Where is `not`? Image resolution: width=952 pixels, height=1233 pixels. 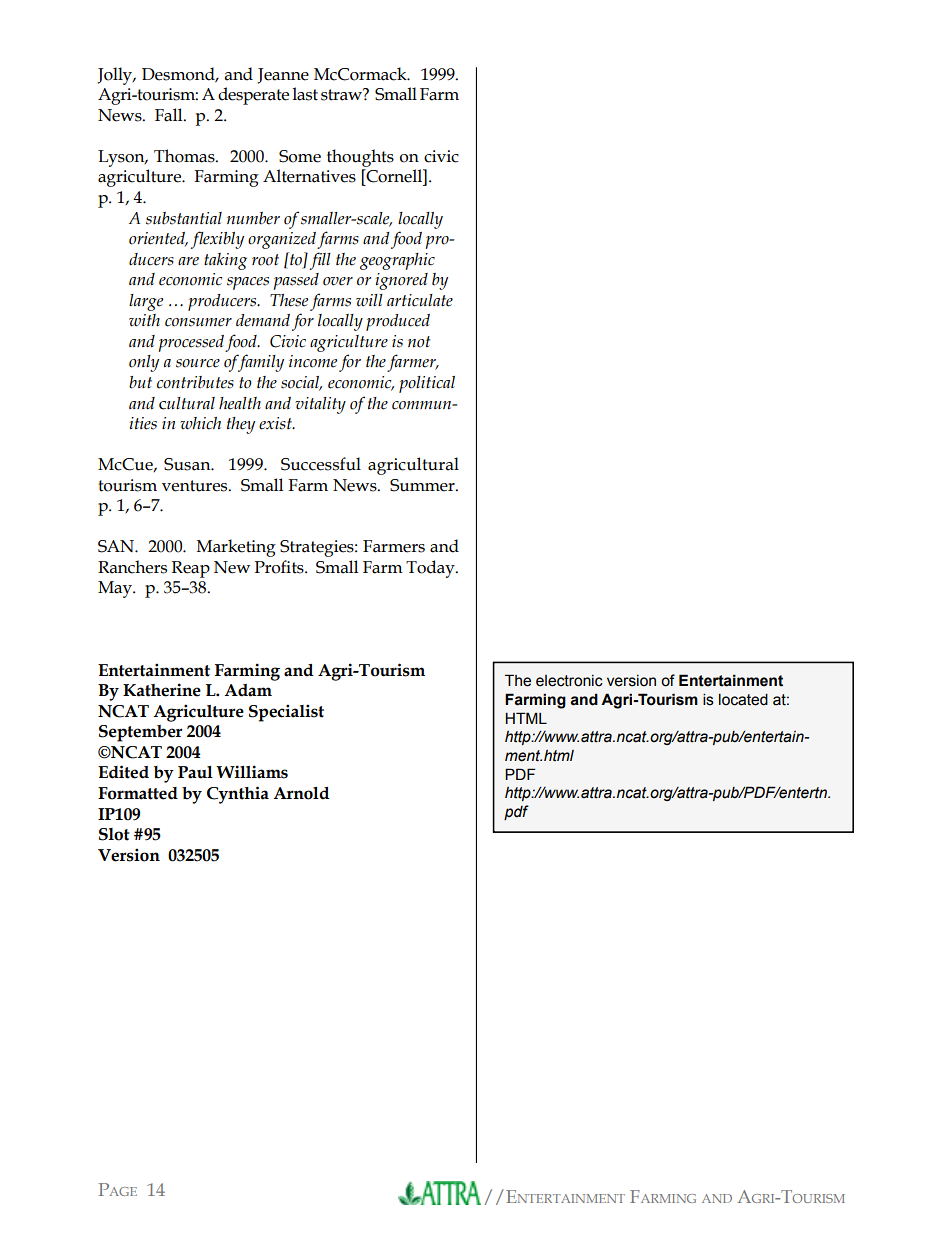 not is located at coordinates (419, 342).
